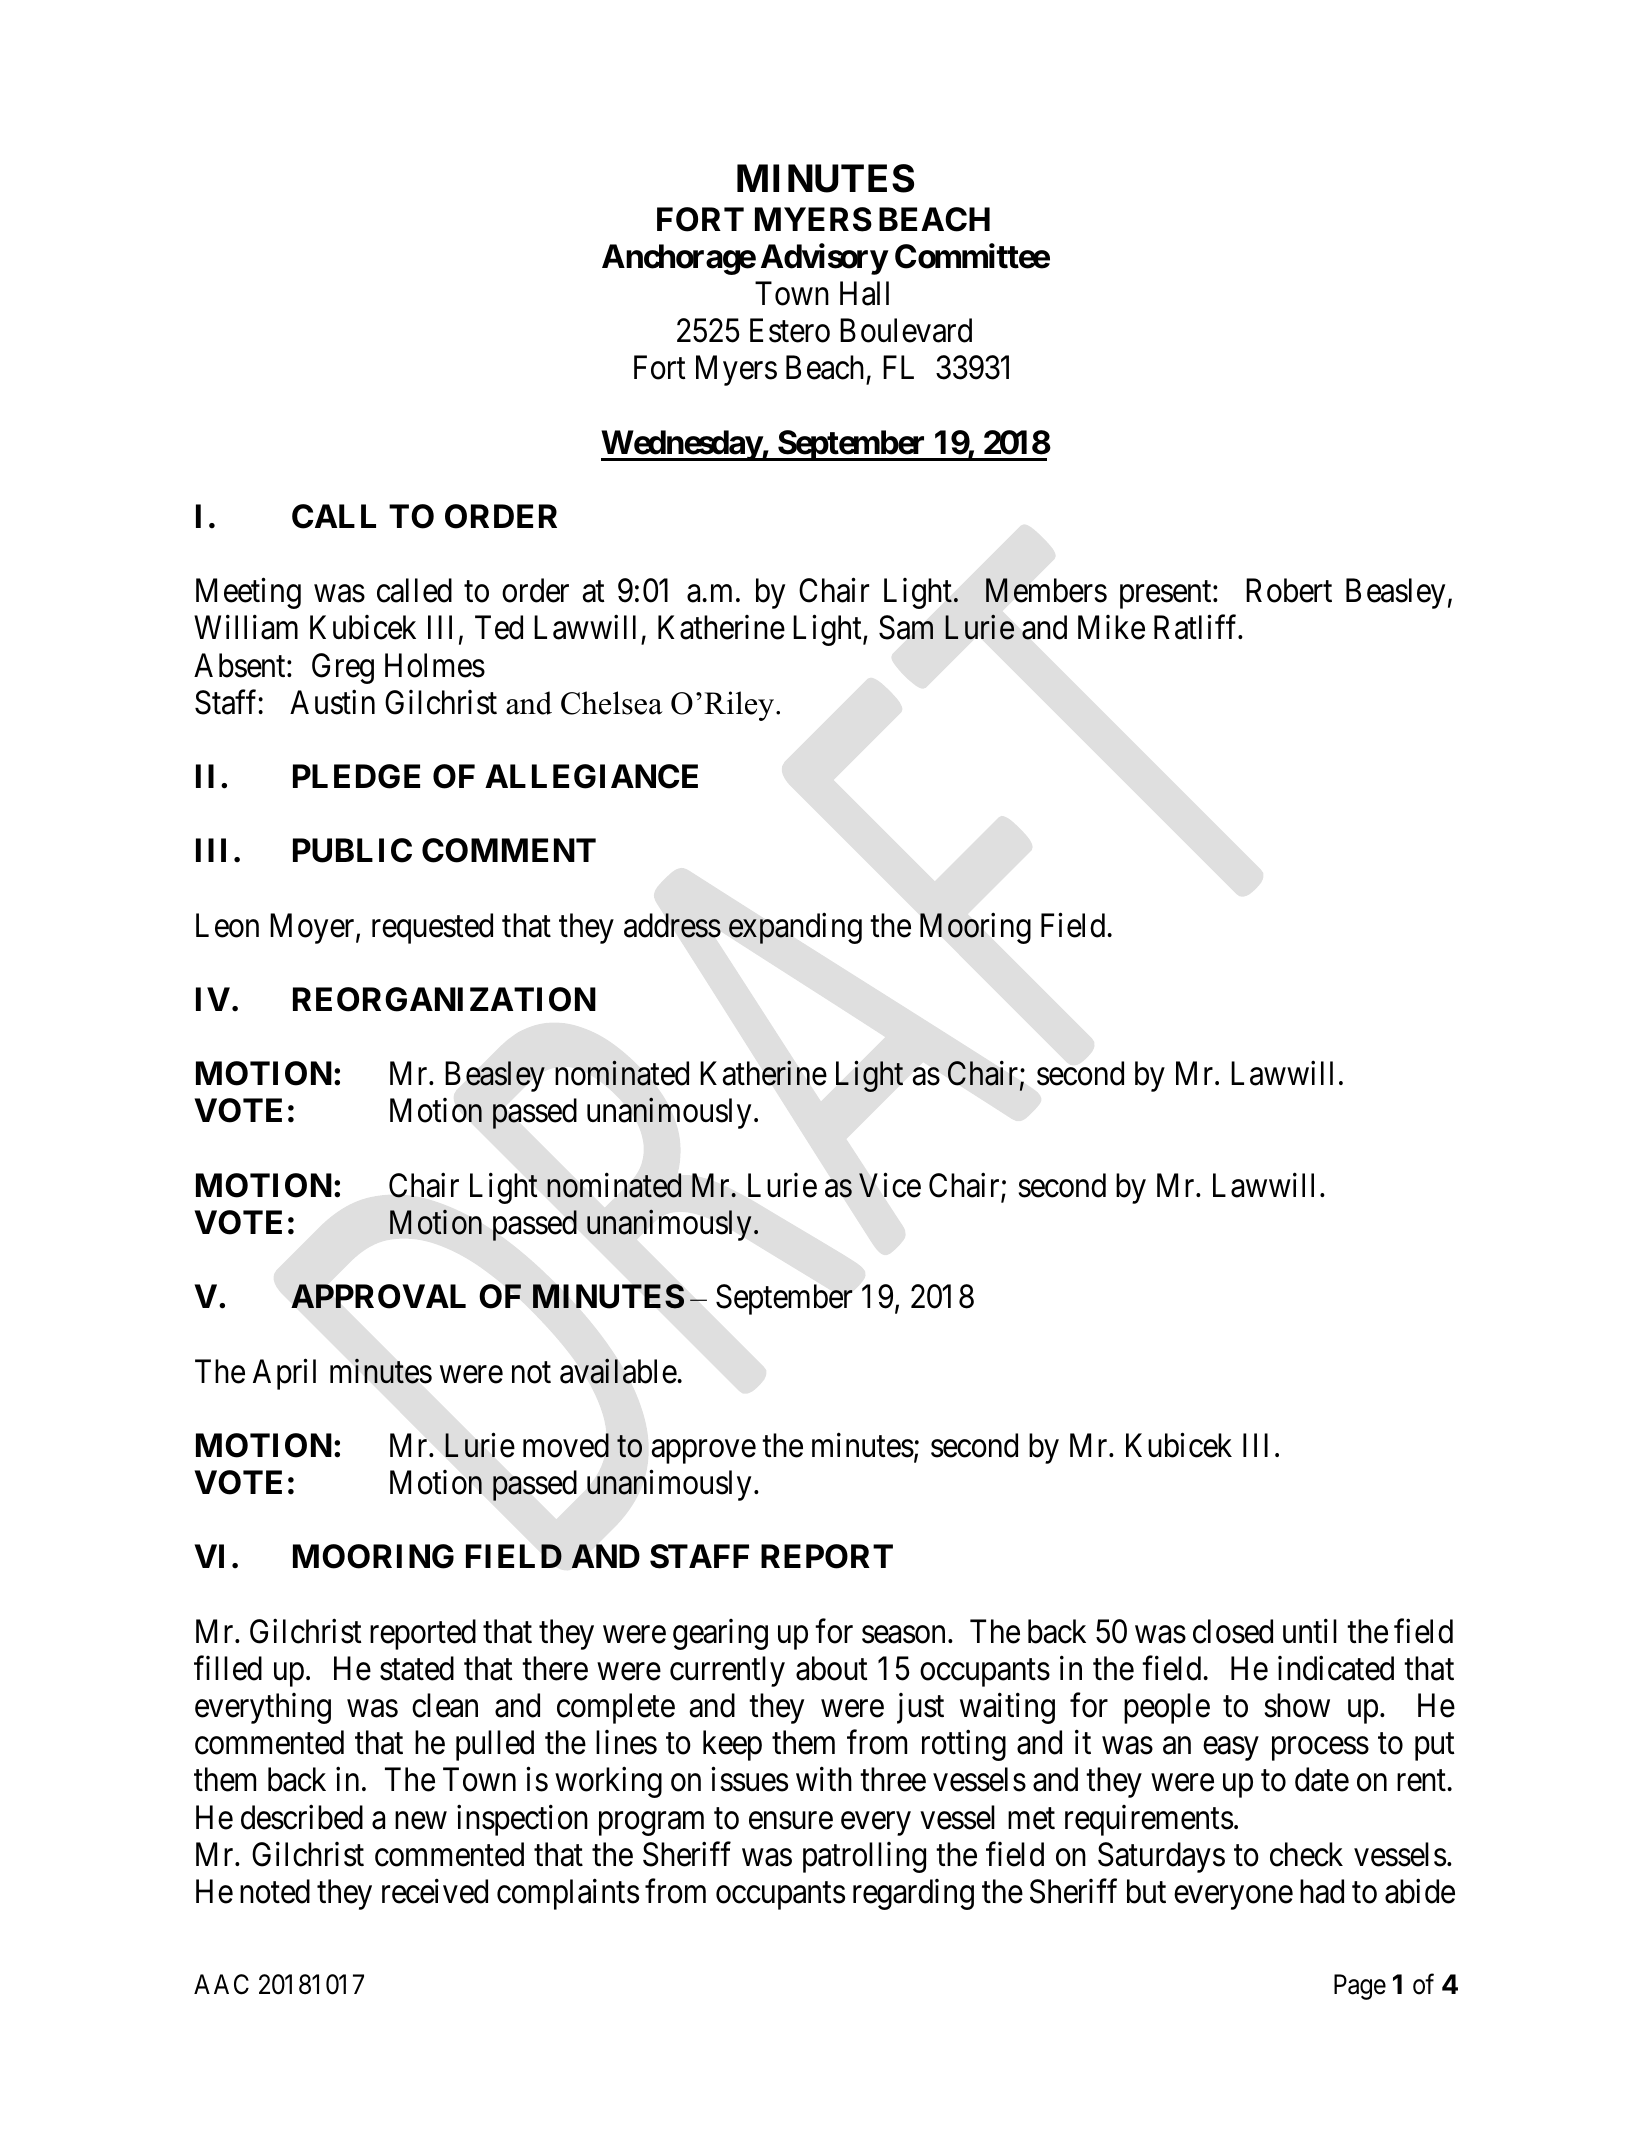 Image resolution: width=1648 pixels, height=2133 pixels. I want to click on Vice, so click(890, 1185).
